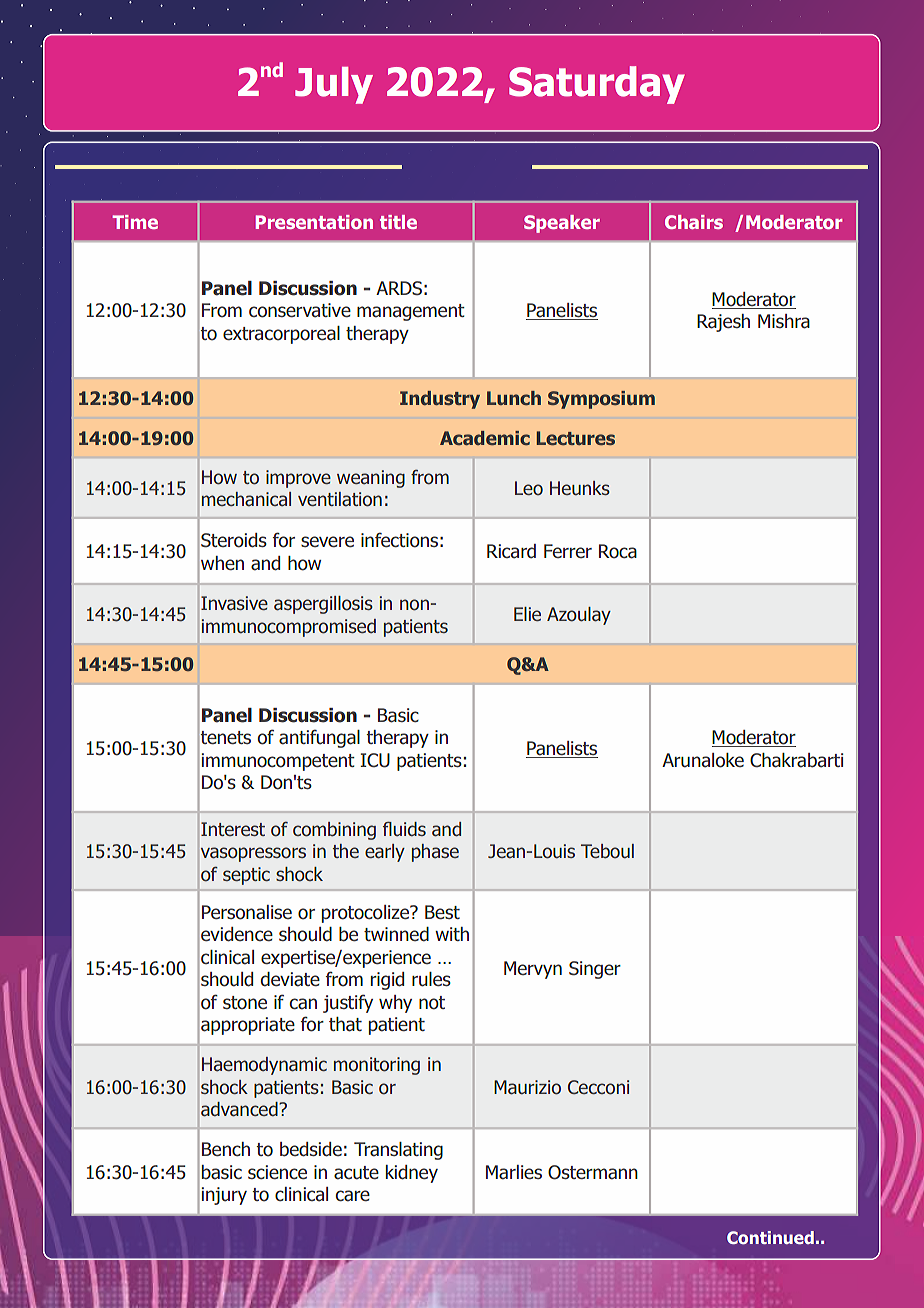 This screenshot has height=1308, width=924. What do you see at coordinates (234, 603) in the screenshot?
I see `Invasive` at bounding box center [234, 603].
